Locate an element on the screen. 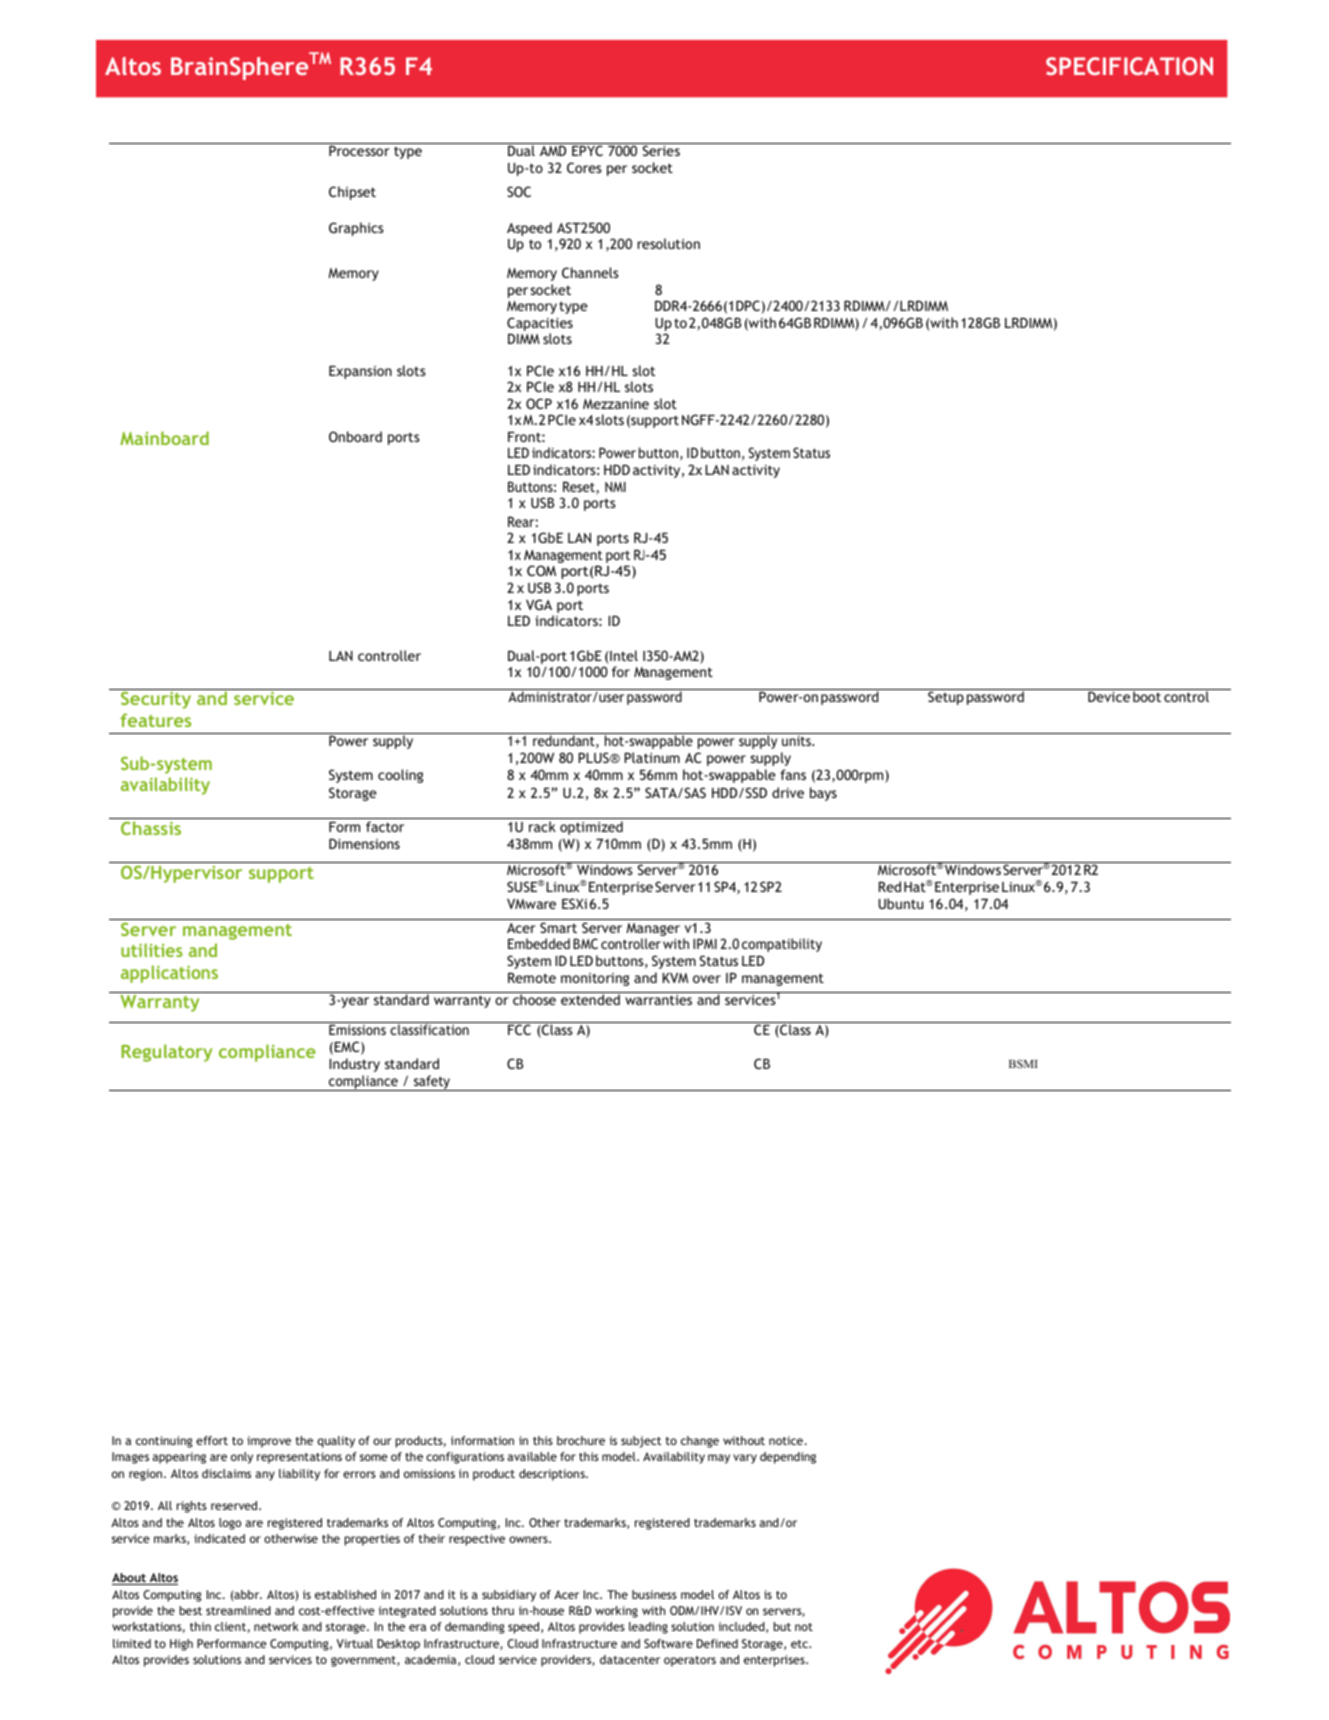 This screenshot has height=1720, width=1329. Series is located at coordinates (661, 150).
